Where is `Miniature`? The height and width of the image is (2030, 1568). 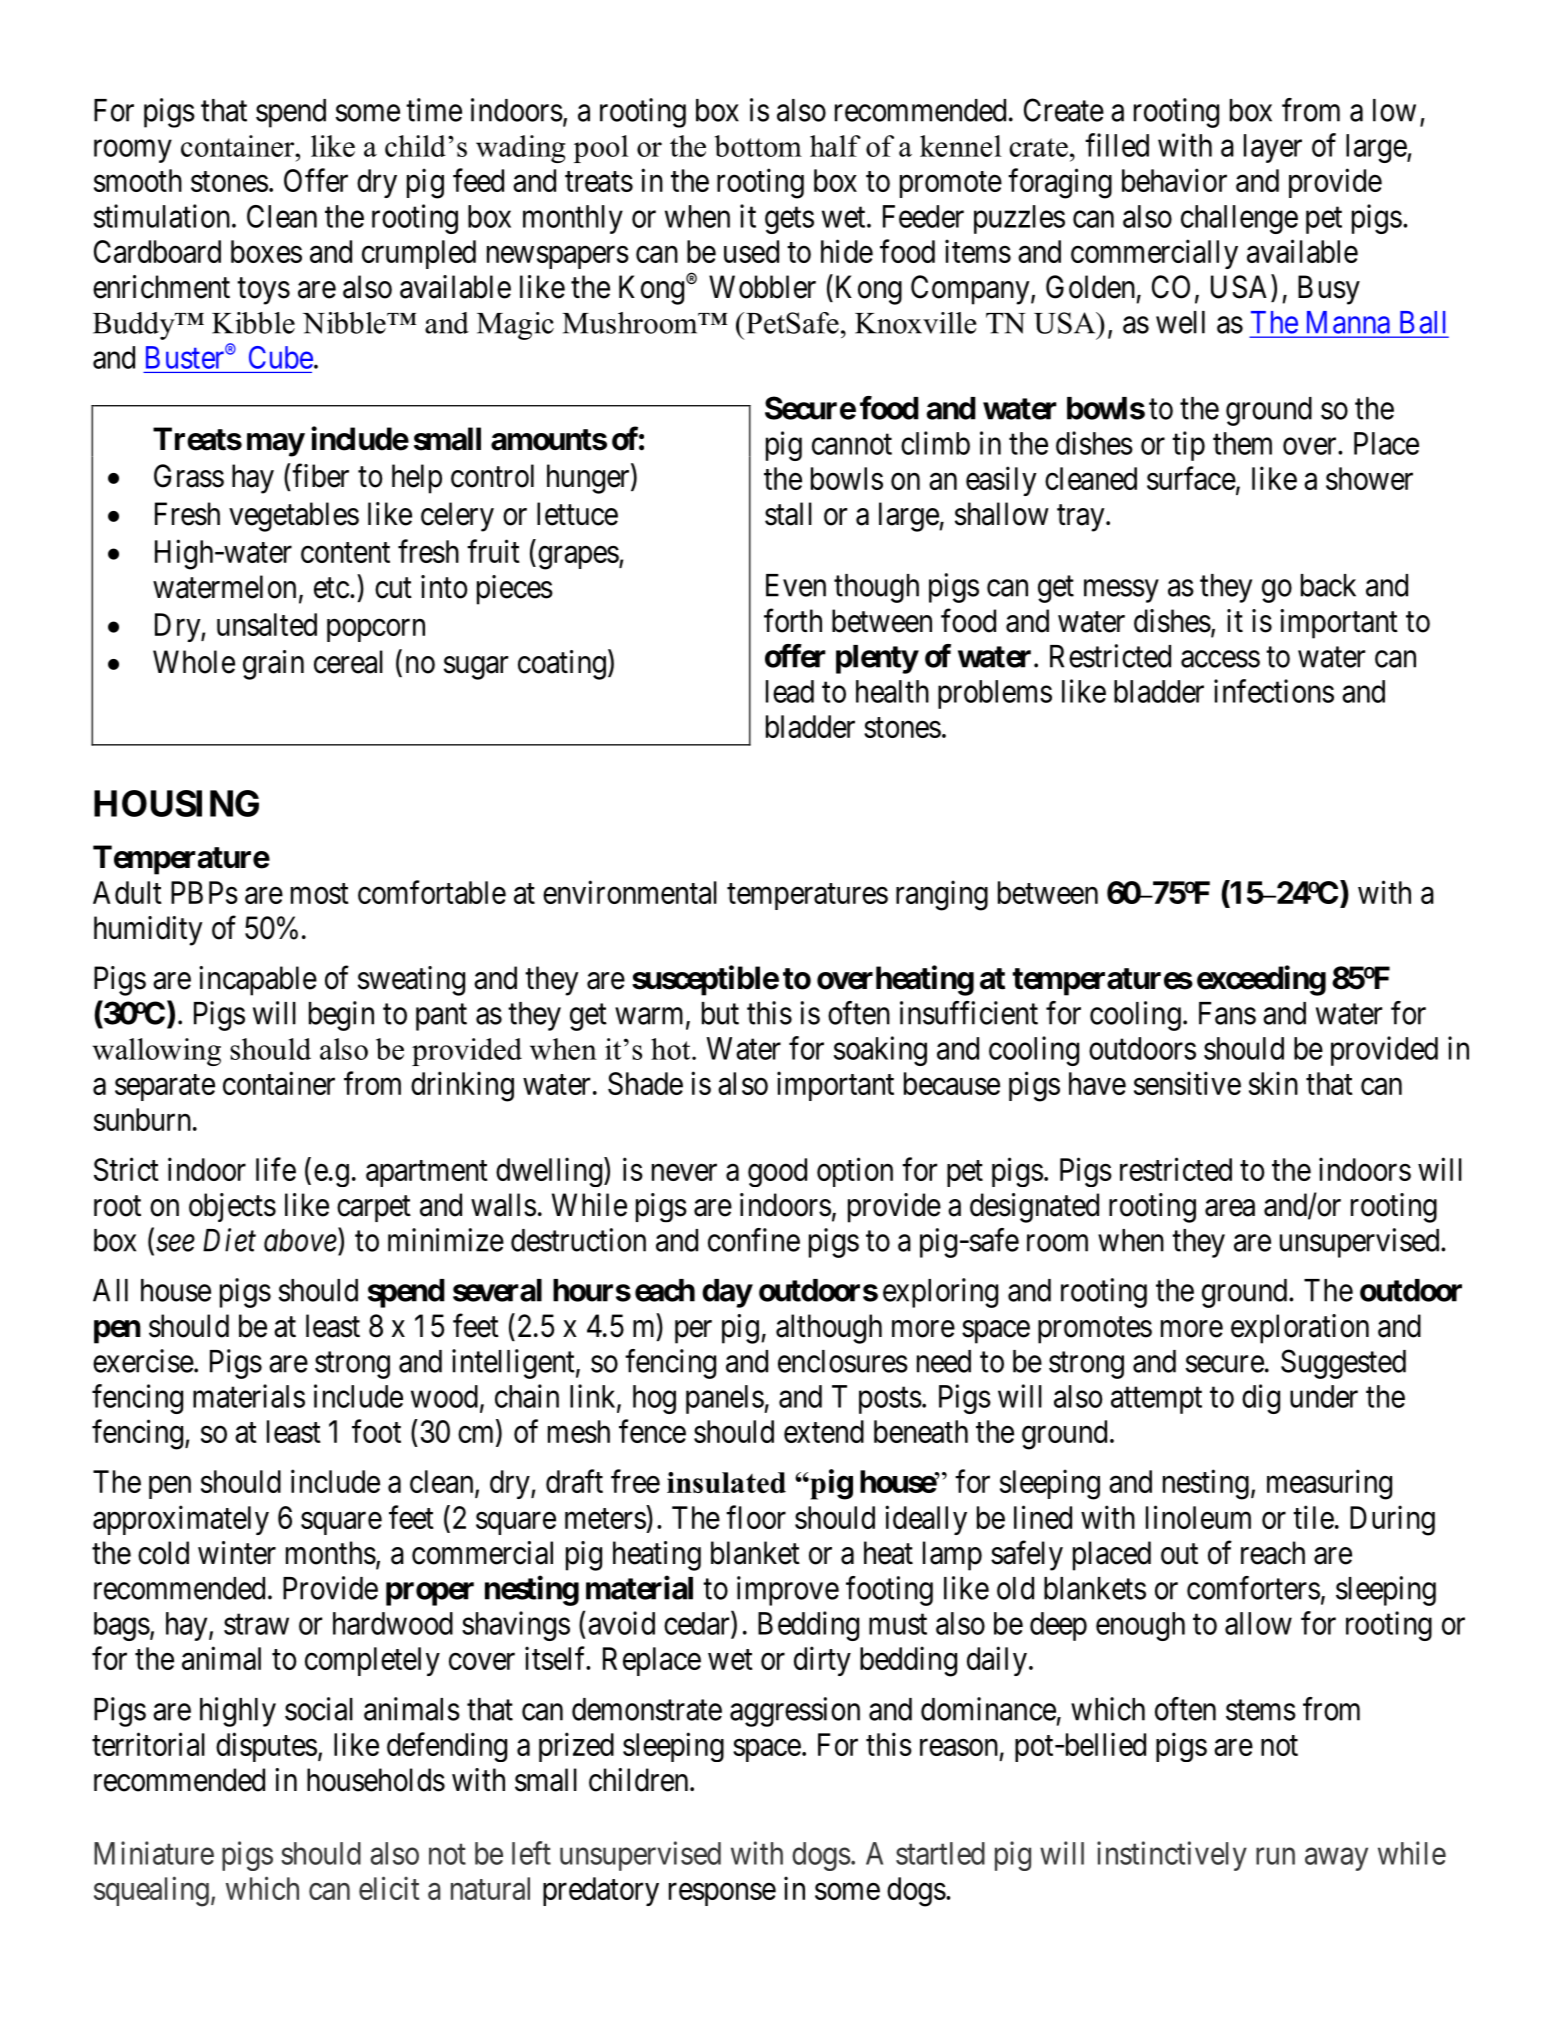 Miniature is located at coordinates (154, 1853).
